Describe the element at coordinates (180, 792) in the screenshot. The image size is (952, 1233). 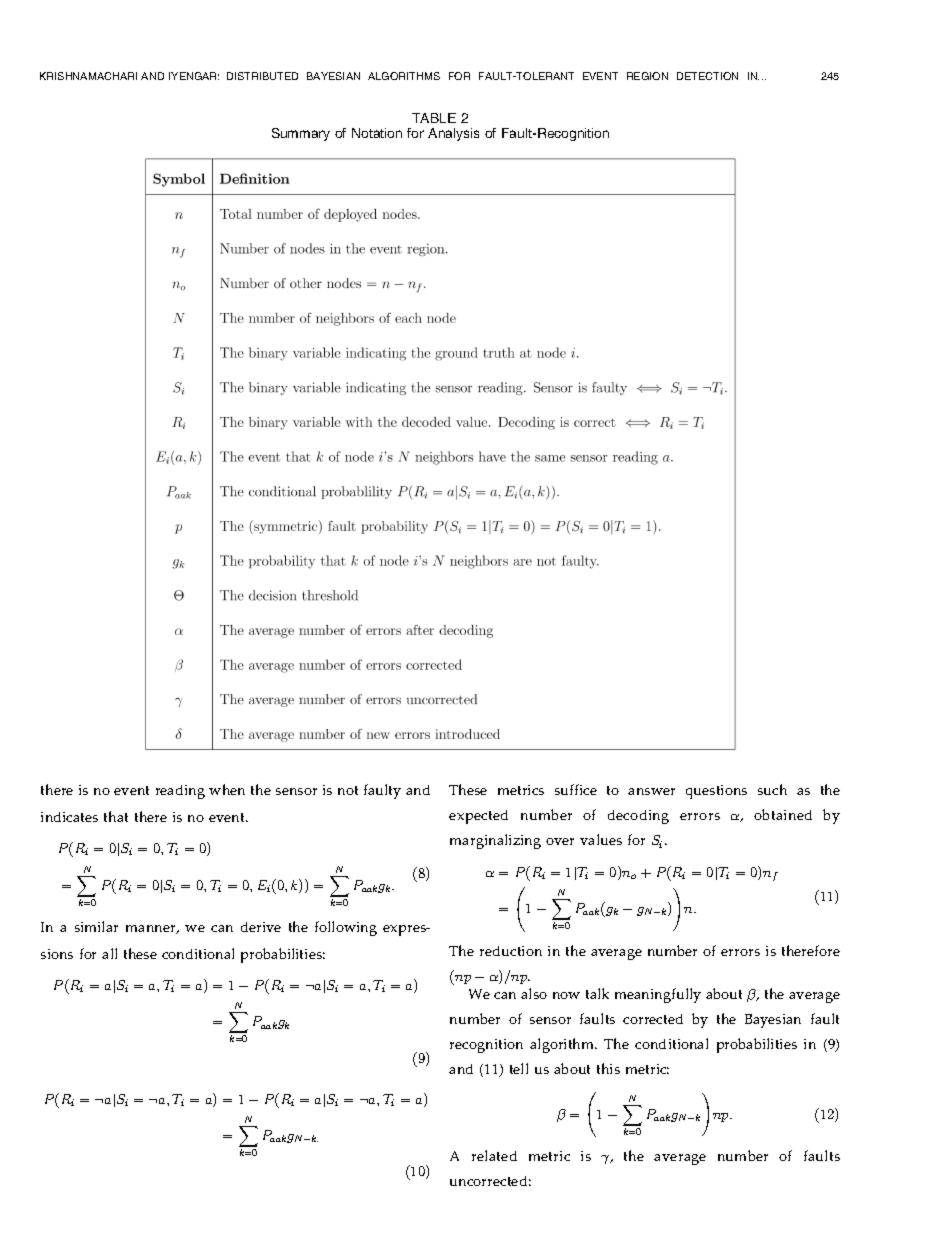
I see `reading` at that location.
